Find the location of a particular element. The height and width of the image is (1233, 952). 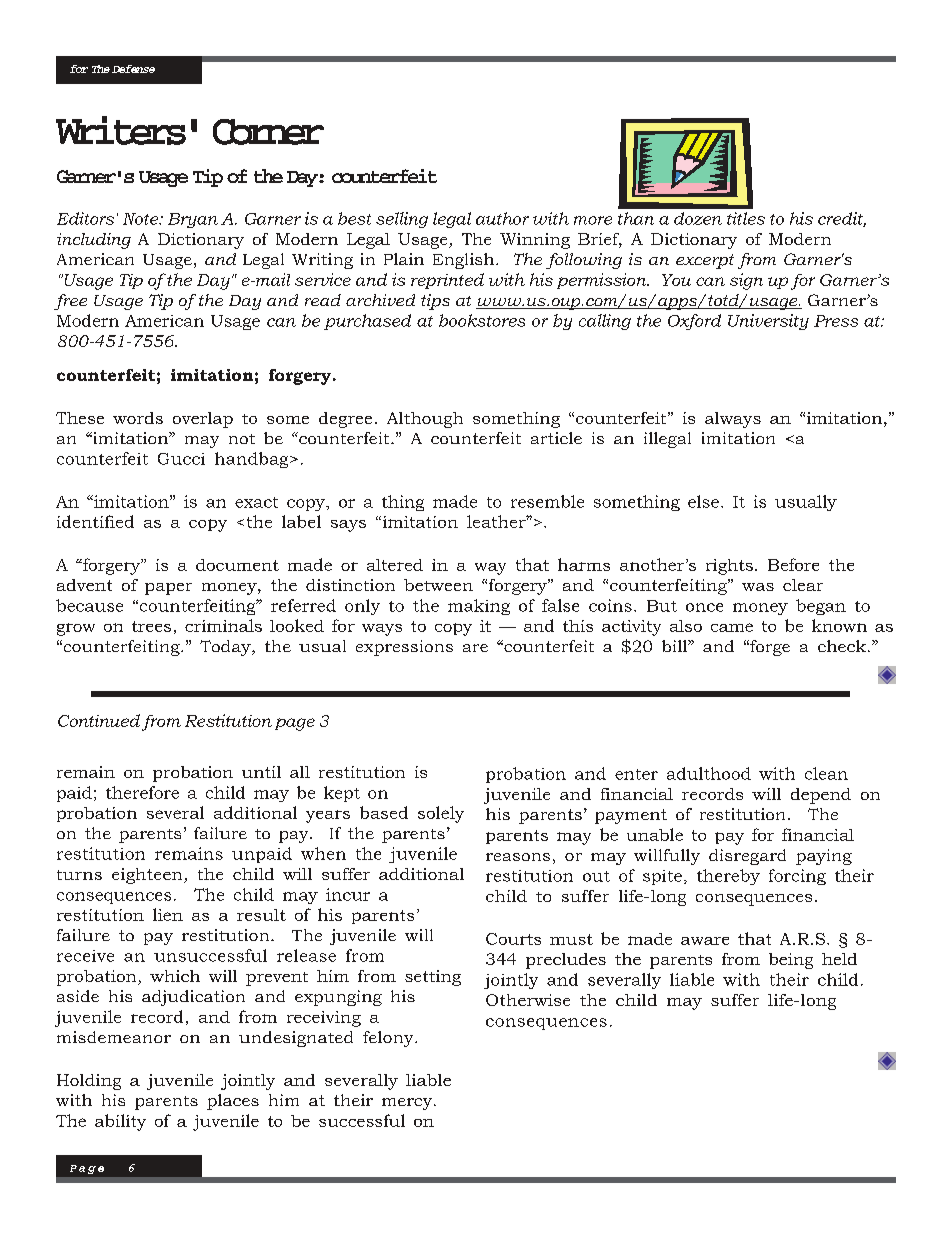

came is located at coordinates (732, 627).
